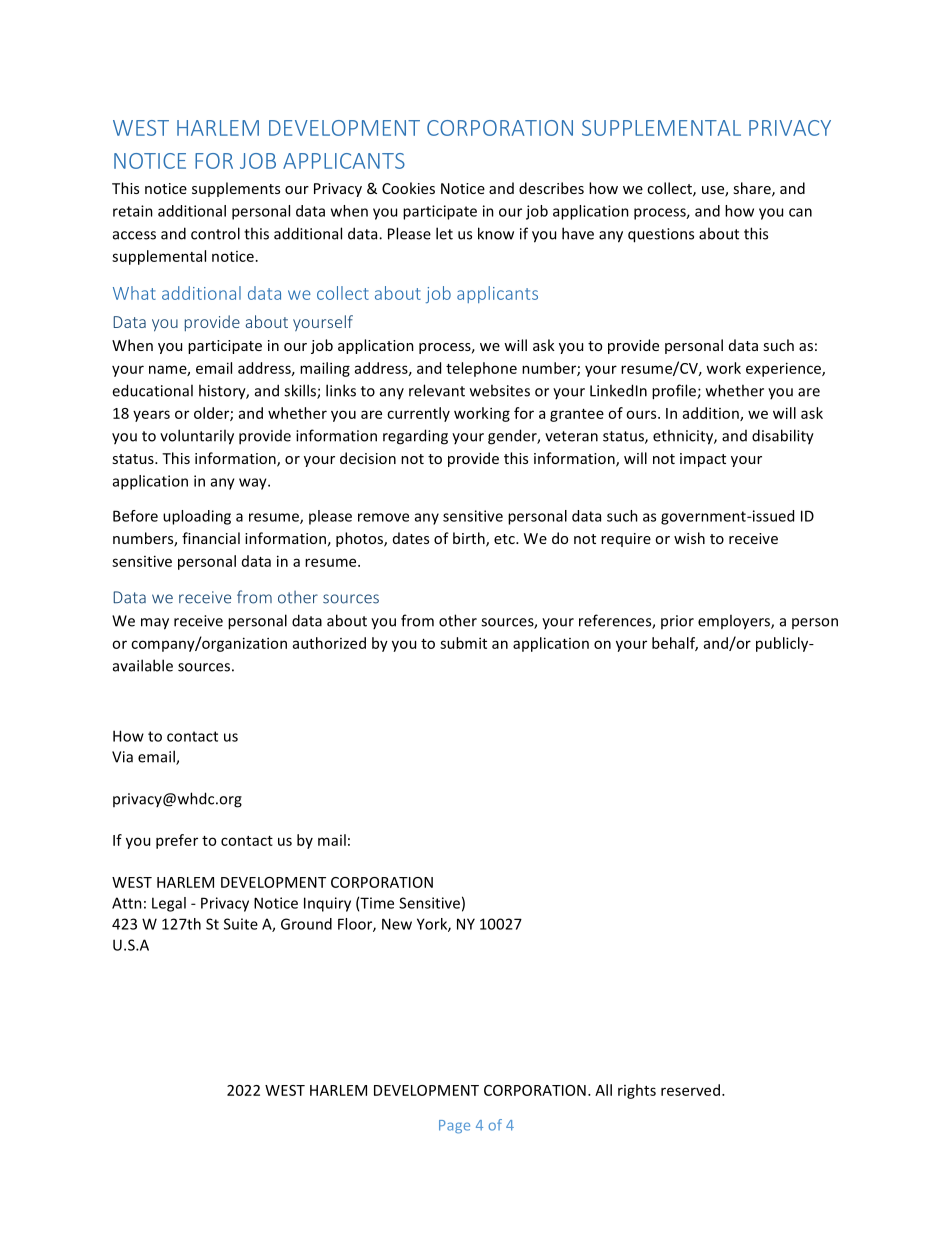  What do you see at coordinates (689, 538) in the screenshot?
I see `wish` at bounding box center [689, 538].
